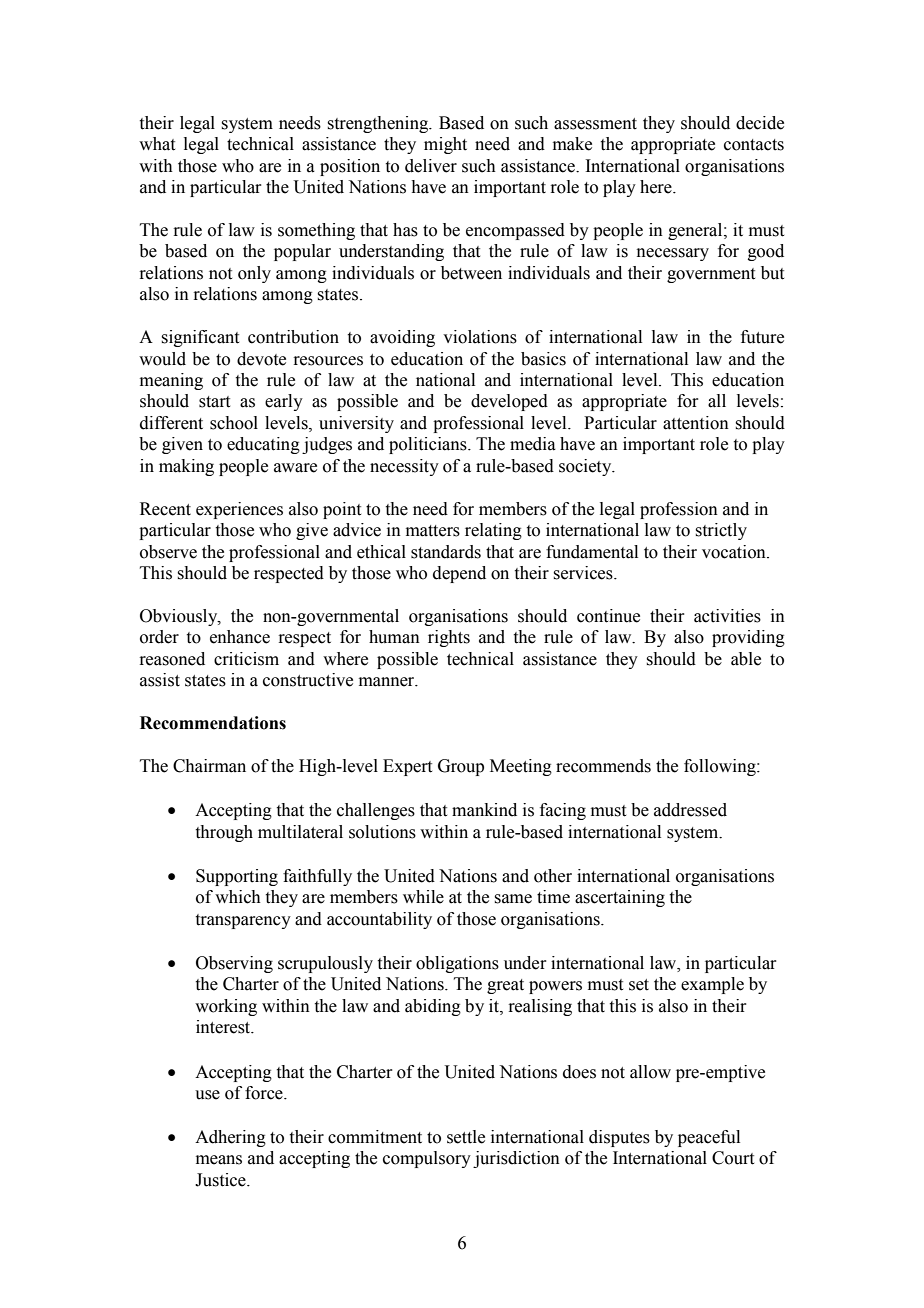  I want to click on what, so click(157, 144).
